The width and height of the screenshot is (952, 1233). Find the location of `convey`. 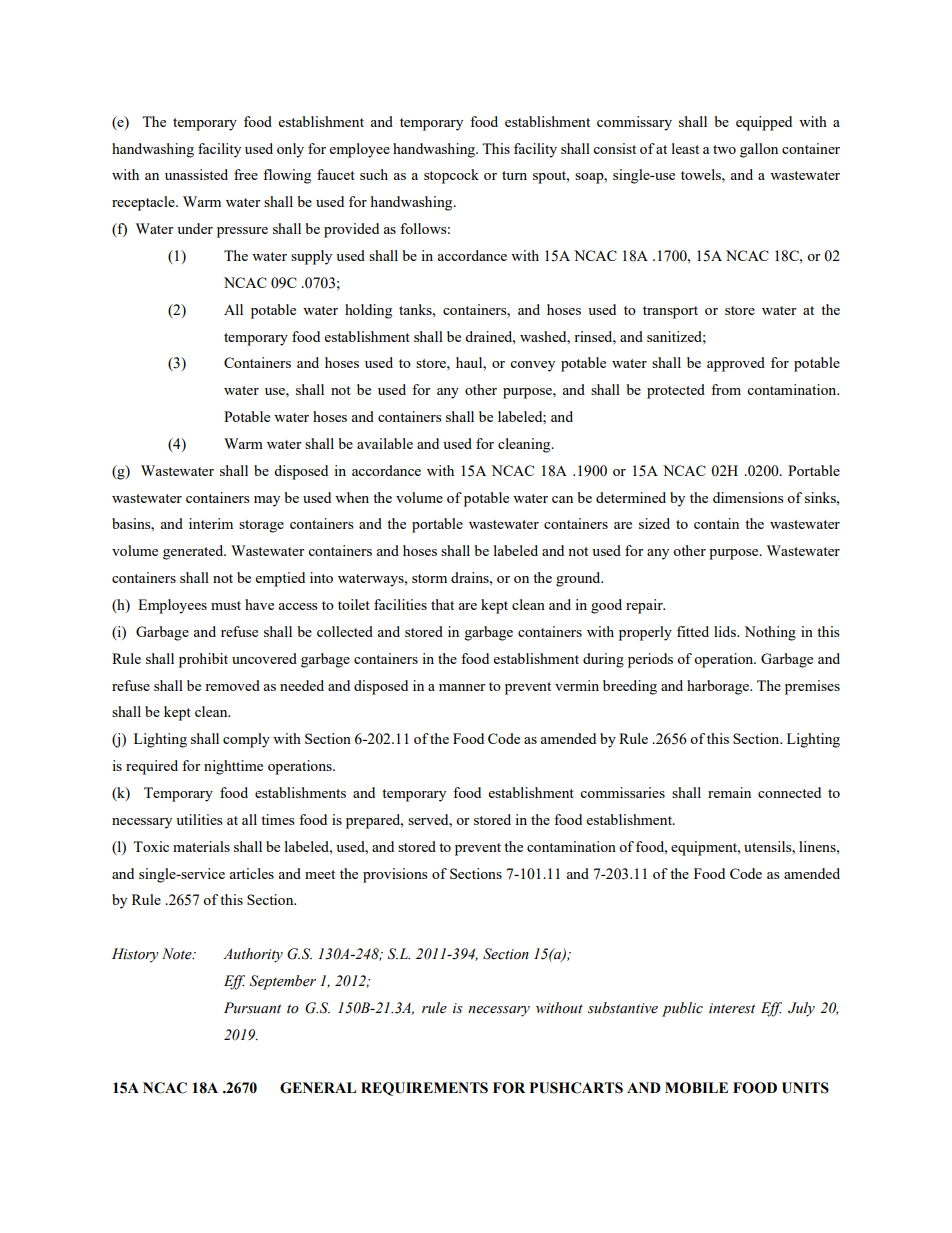

convey is located at coordinates (532, 366).
